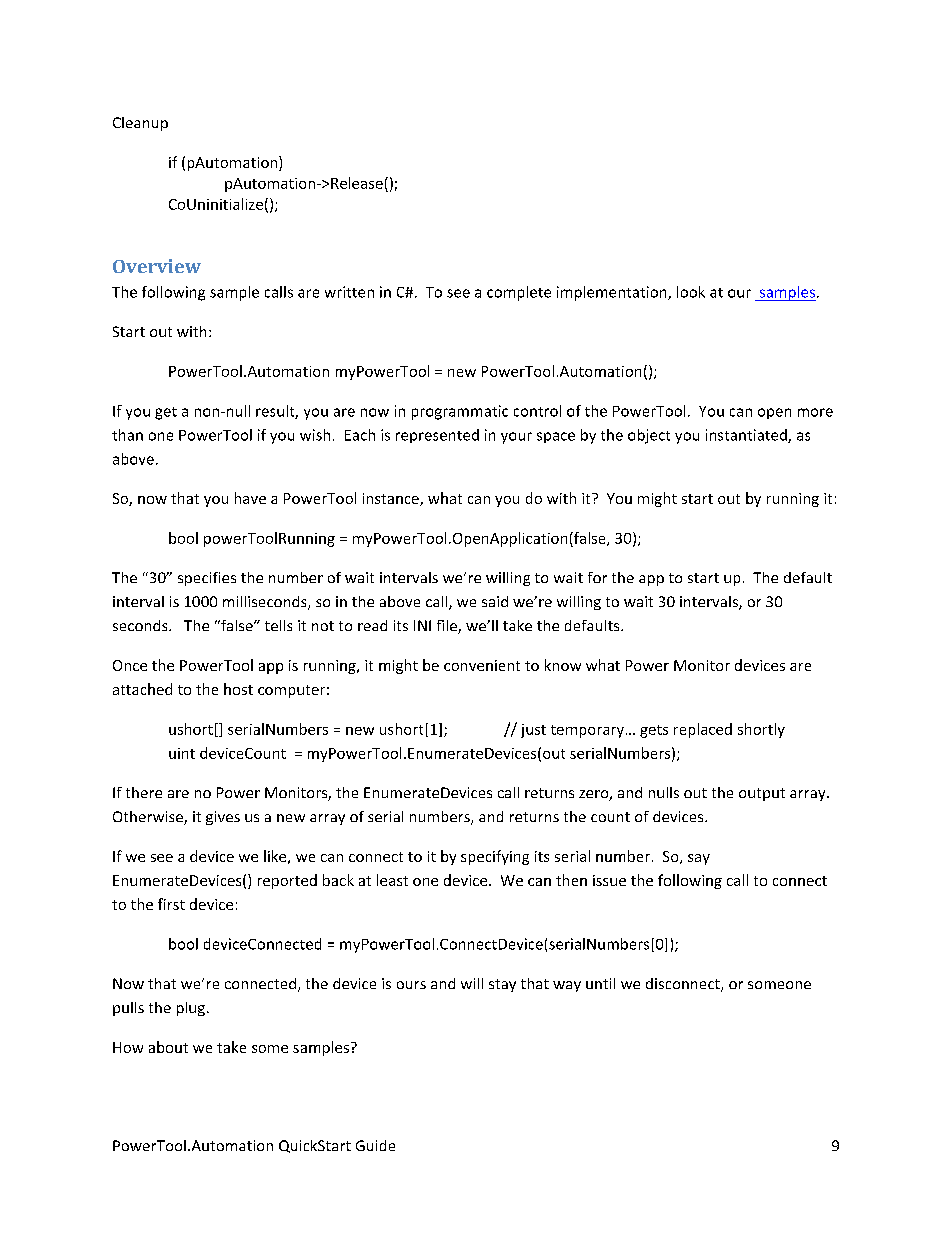 The image size is (952, 1233). Describe the element at coordinates (747, 436) in the screenshot. I see `instantiated` at that location.
